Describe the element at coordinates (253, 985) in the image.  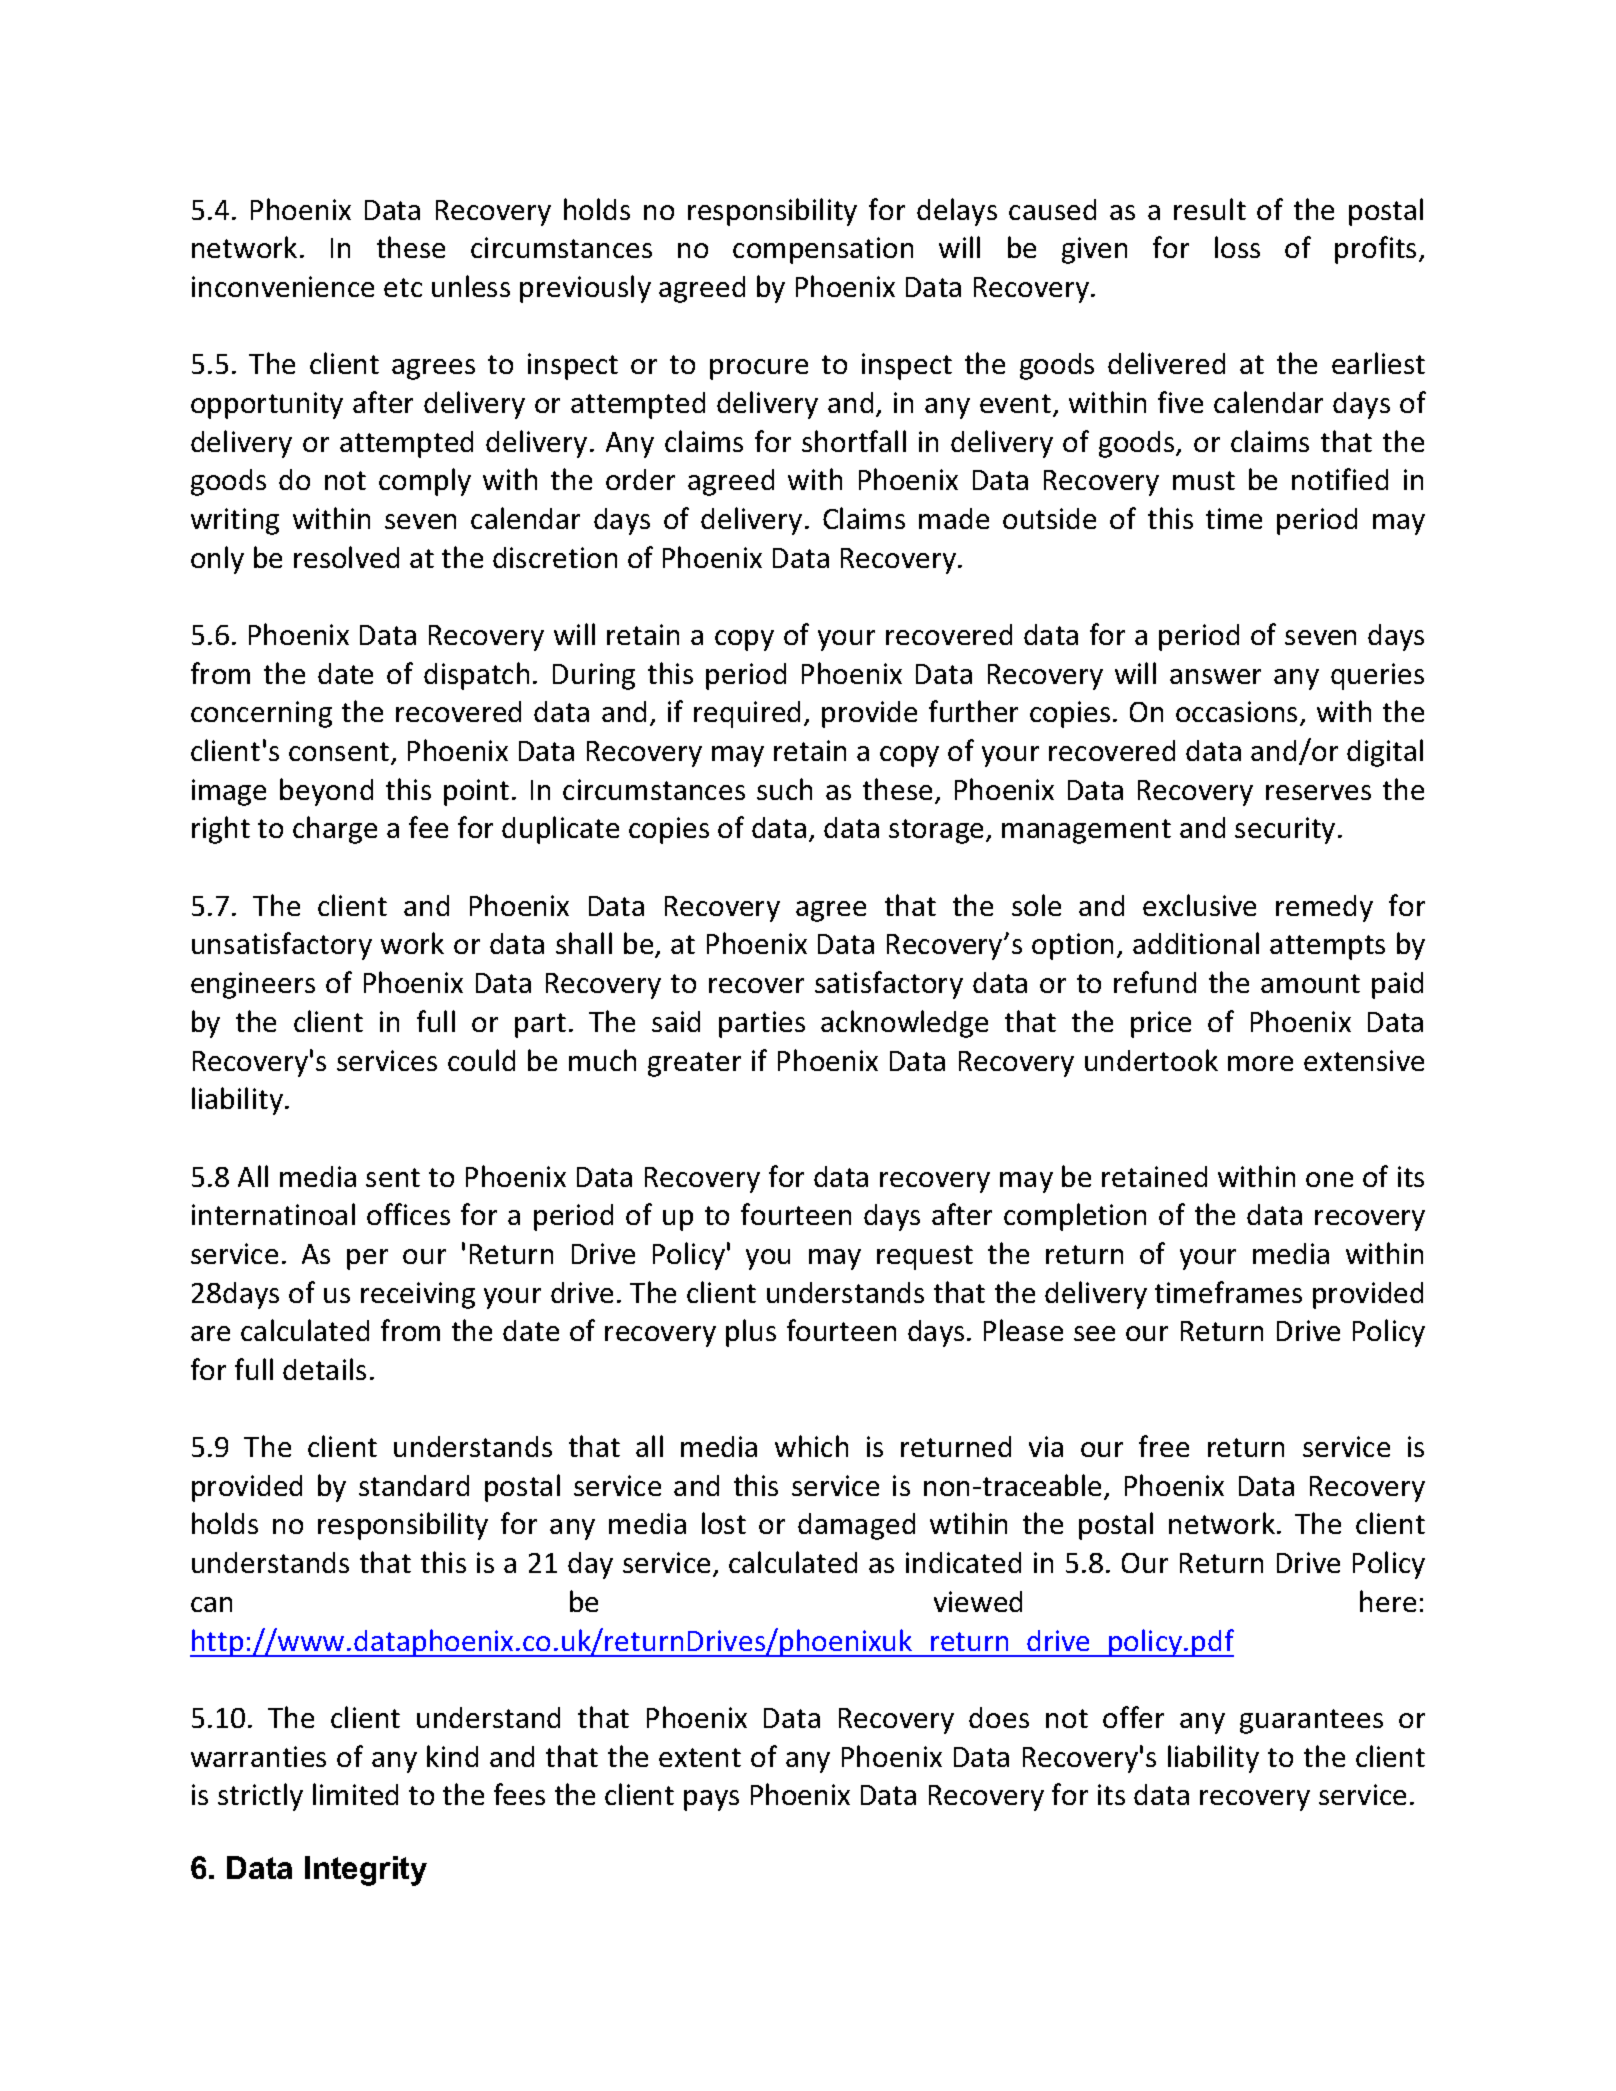
I see `engineers` at that location.
